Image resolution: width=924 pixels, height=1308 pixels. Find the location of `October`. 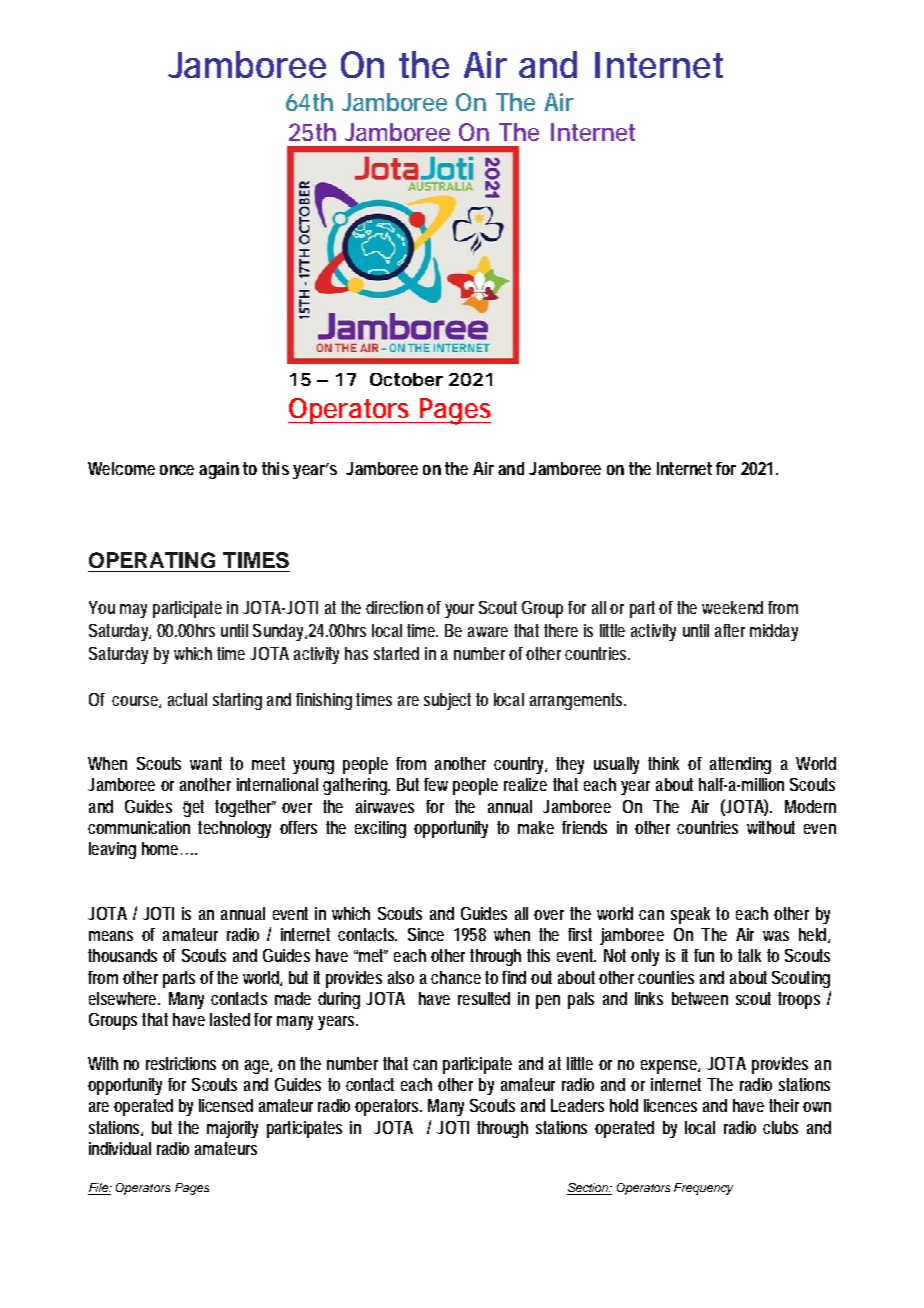

October is located at coordinates (406, 379).
